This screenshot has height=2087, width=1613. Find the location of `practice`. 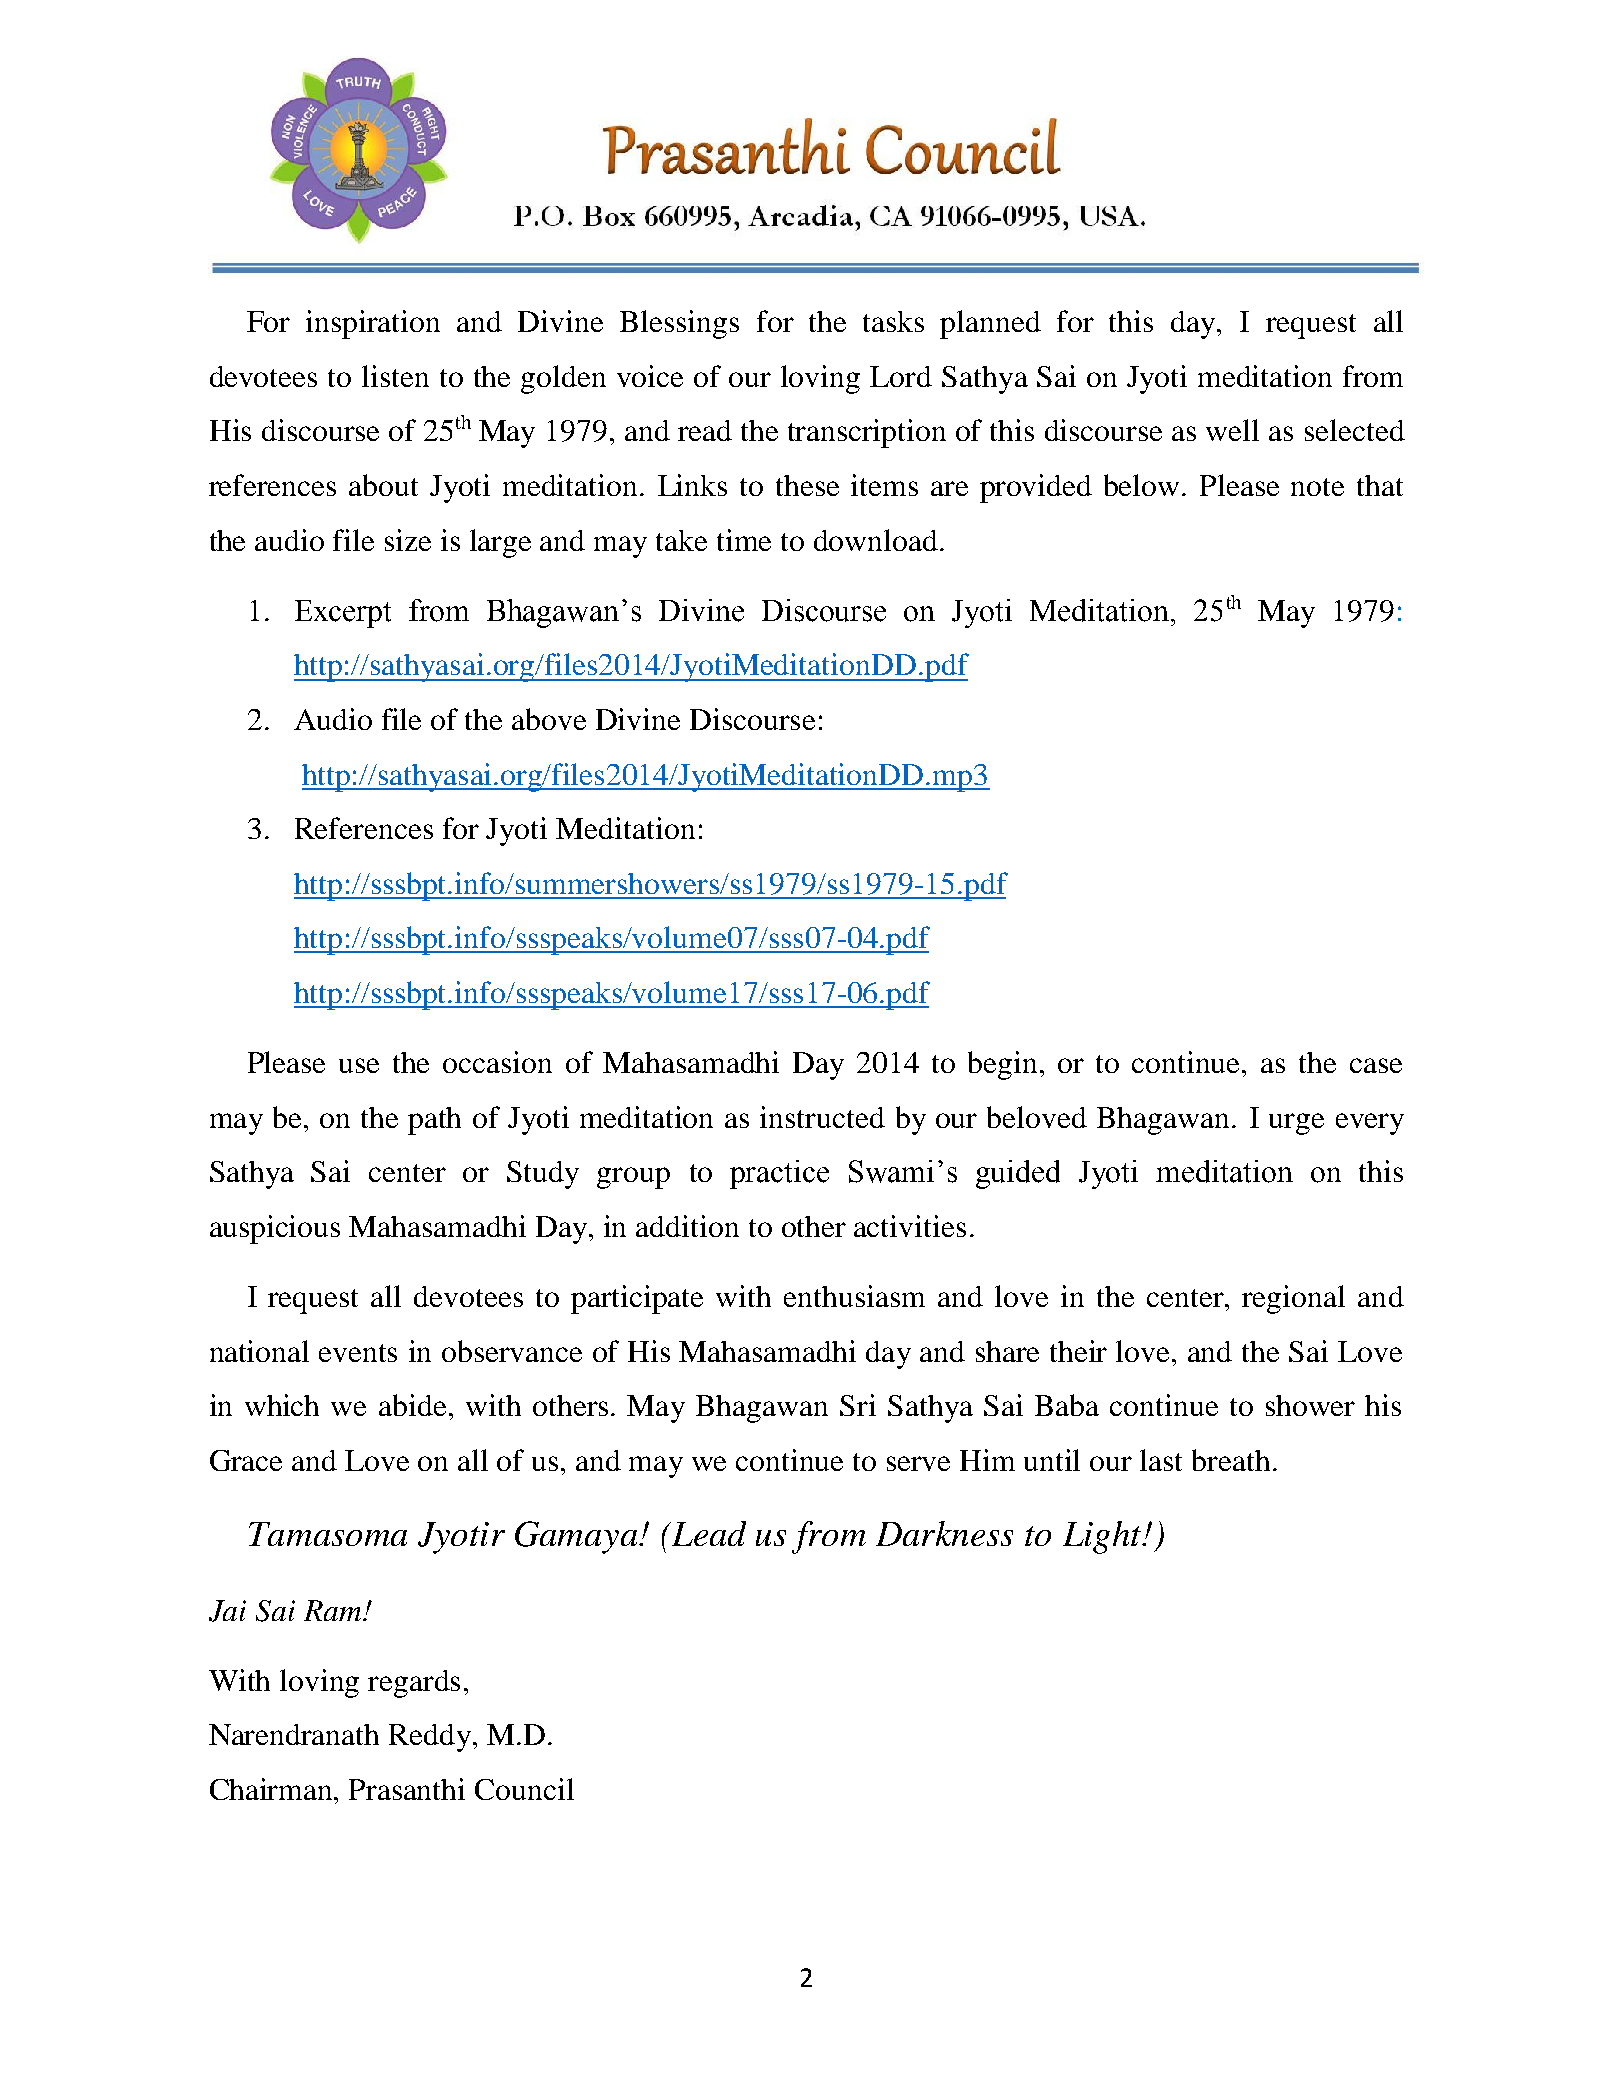

practice is located at coordinates (779, 1174).
